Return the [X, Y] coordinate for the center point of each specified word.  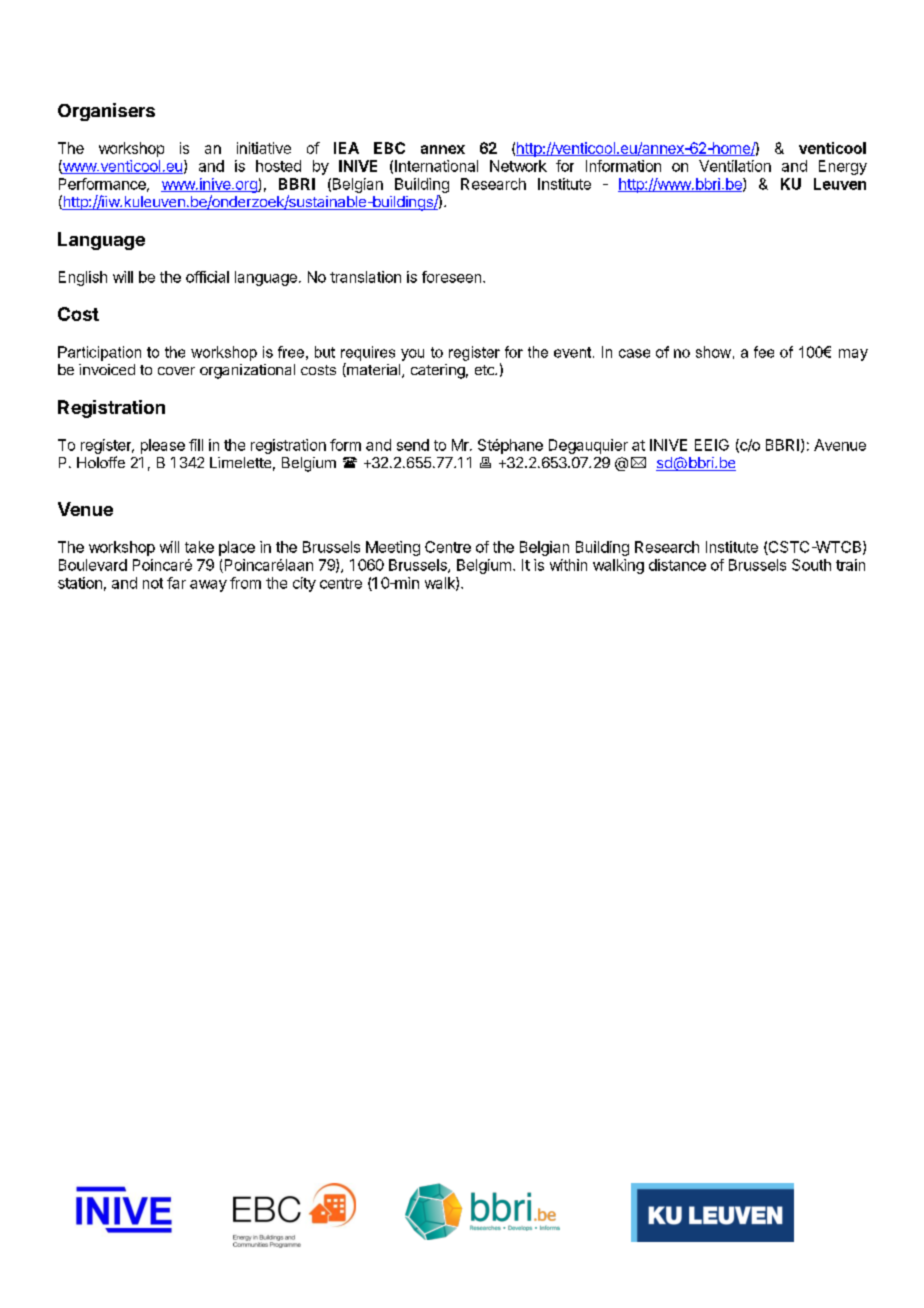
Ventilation [735, 166]
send [413, 445]
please [163, 446]
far [176, 583]
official [207, 277]
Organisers [106, 112]
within [568, 565]
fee [764, 352]
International [436, 166]
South [811, 565]
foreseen [451, 277]
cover [176, 371]
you [412, 355]
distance [677, 565]
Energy [843, 167]
